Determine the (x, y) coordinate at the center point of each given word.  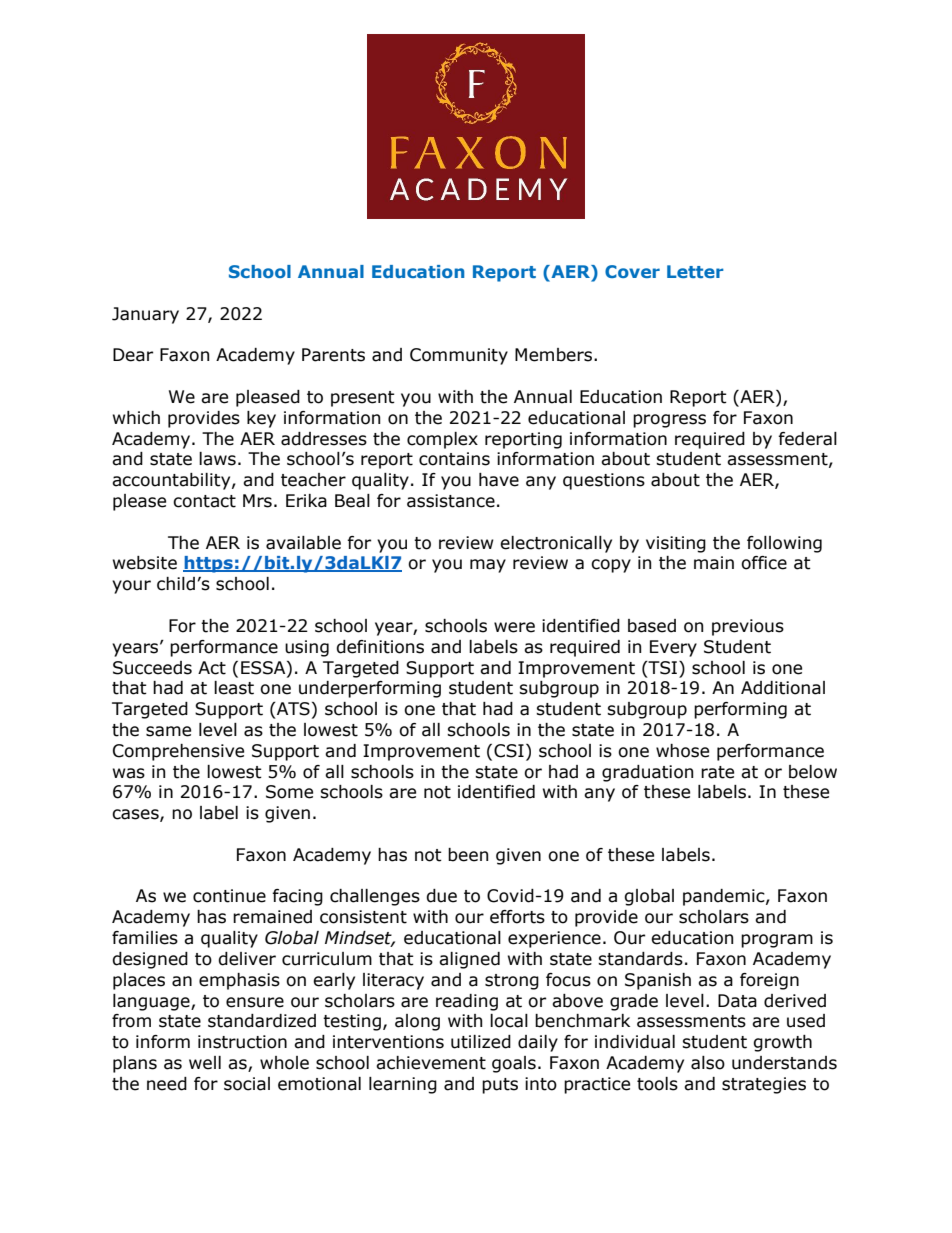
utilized (481, 1042)
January (145, 315)
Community (459, 356)
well (205, 1063)
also (708, 1063)
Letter (695, 271)
